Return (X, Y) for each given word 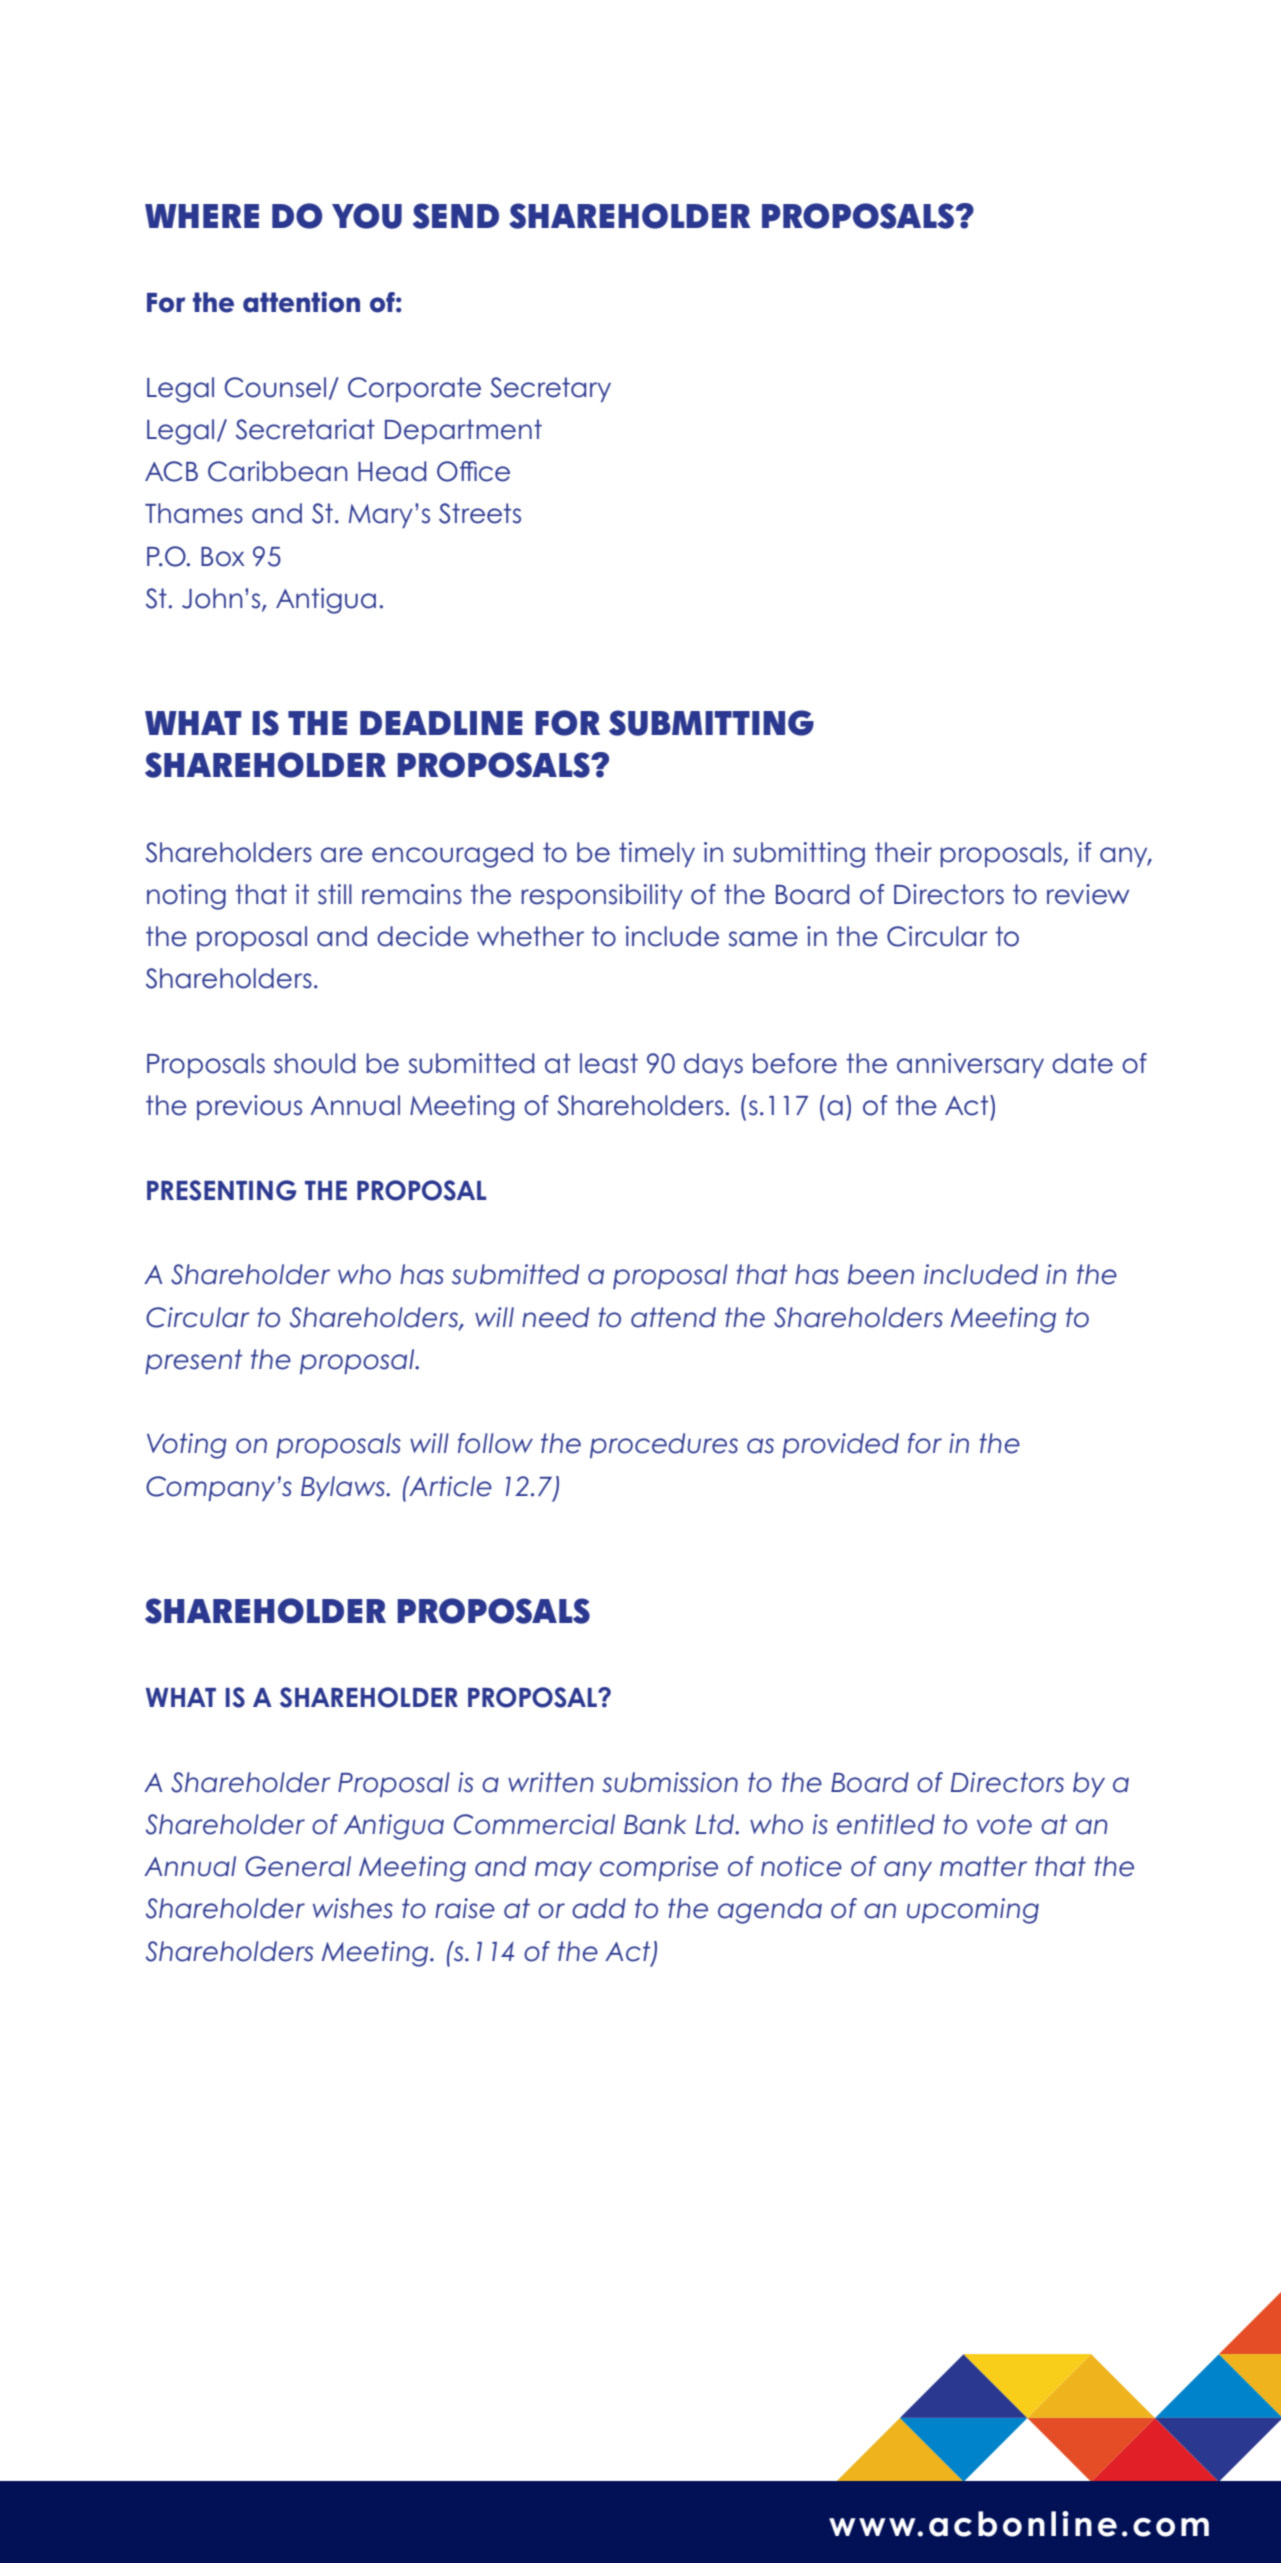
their (903, 852)
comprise (659, 1868)
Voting (187, 1446)
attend (673, 1317)
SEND (456, 216)
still (335, 894)
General (298, 1866)
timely (657, 854)
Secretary (550, 389)
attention (301, 302)
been (881, 1274)
